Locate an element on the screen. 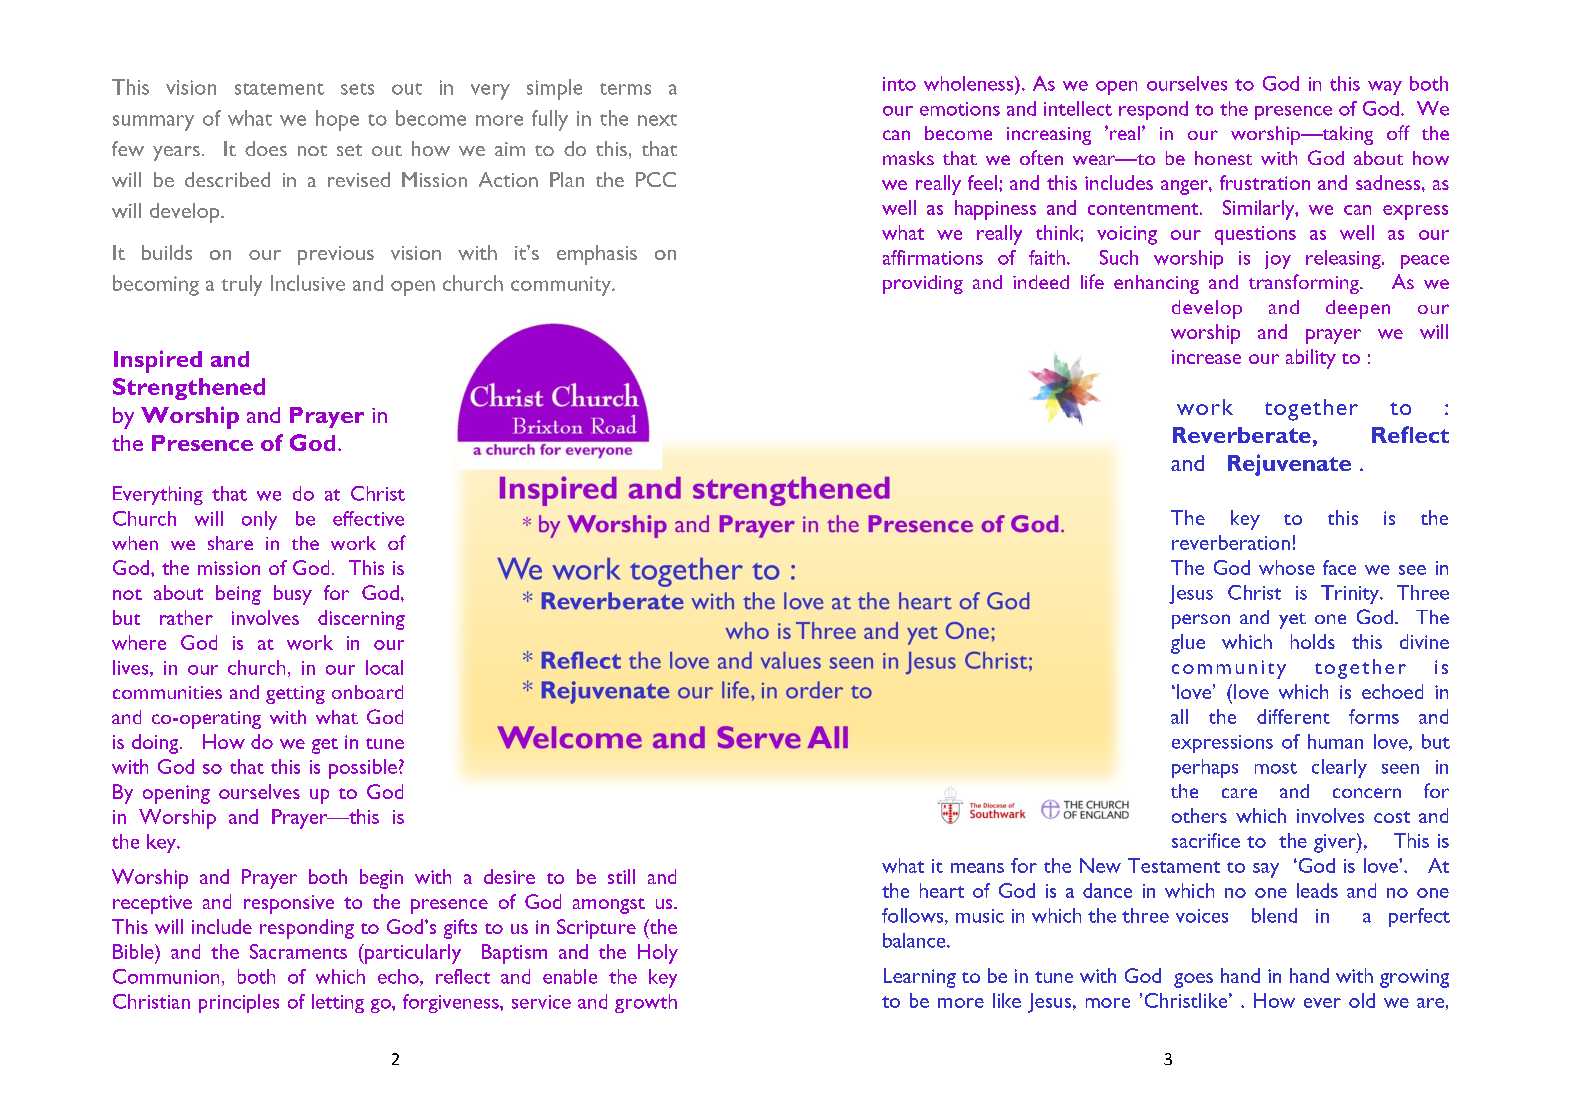  goes is located at coordinates (1193, 980).
